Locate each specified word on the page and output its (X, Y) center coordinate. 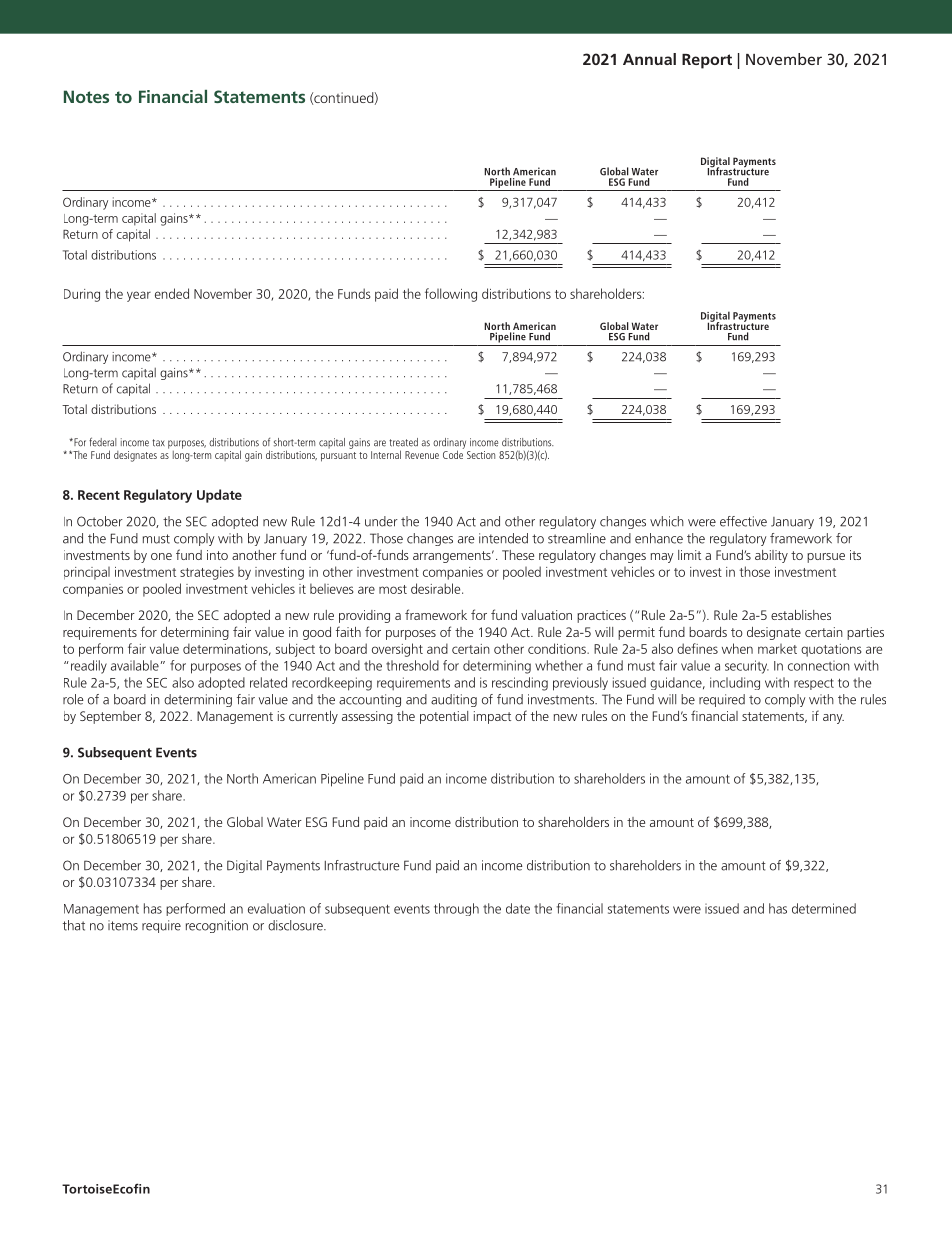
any (833, 719)
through (456, 909)
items (123, 925)
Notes (86, 96)
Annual (649, 59)
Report (707, 61)
